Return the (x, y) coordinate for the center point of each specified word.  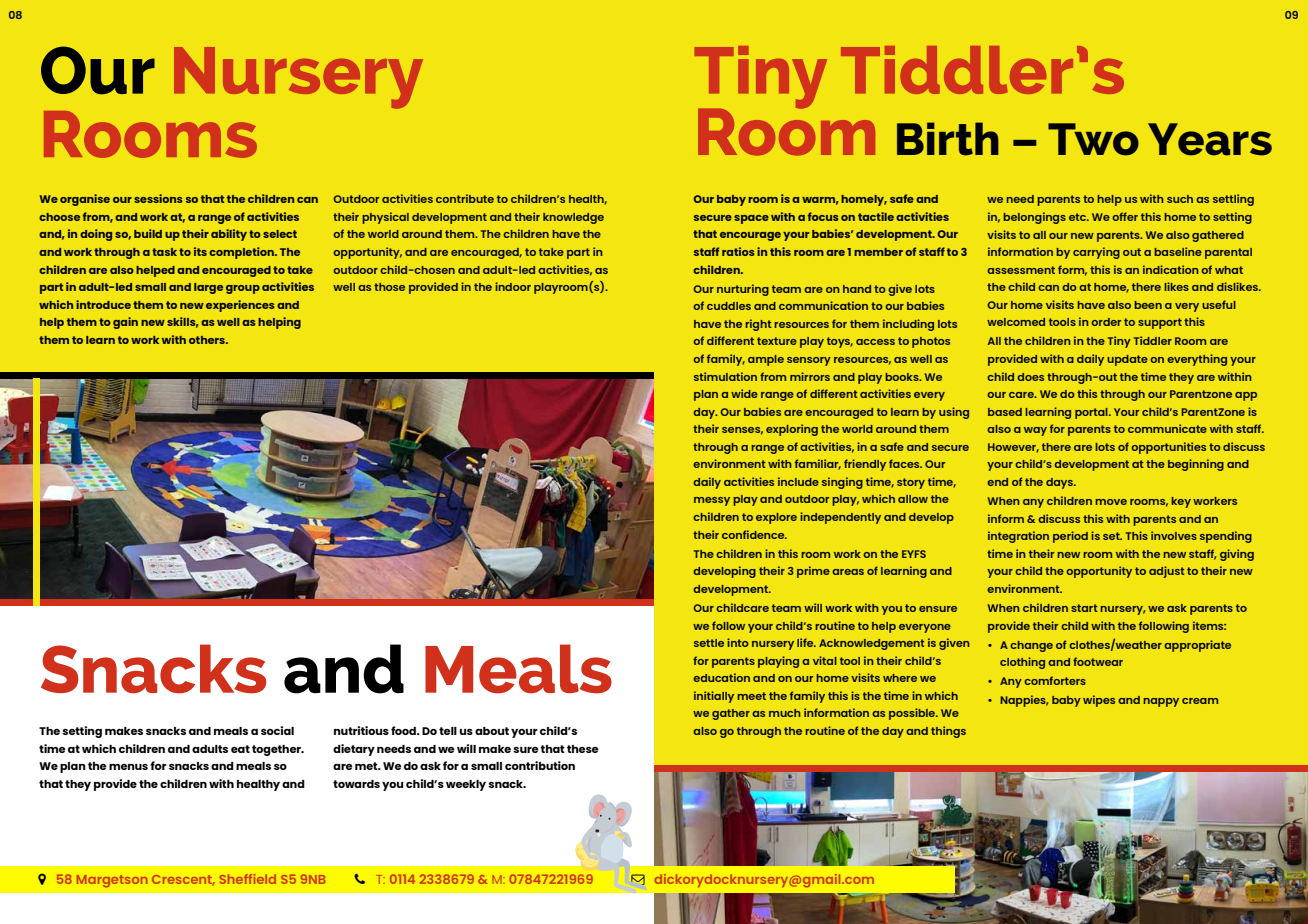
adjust (1167, 572)
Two (1093, 139)
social (277, 730)
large (208, 288)
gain (125, 323)
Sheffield (248, 879)
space (751, 219)
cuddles (729, 306)
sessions (158, 198)
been (1148, 305)
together (277, 750)
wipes (1099, 701)
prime (813, 572)
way (1035, 431)
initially (714, 697)
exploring (792, 430)
